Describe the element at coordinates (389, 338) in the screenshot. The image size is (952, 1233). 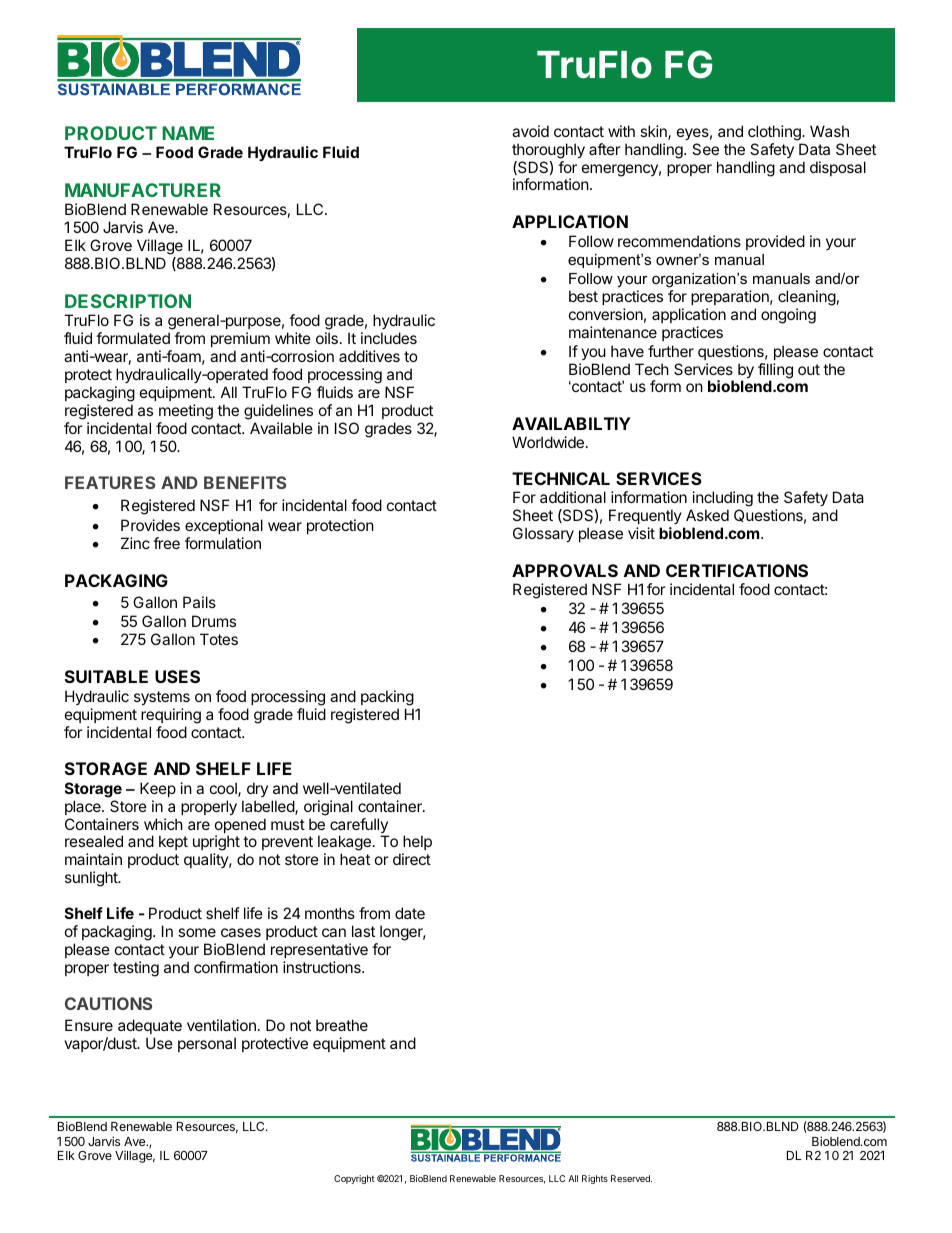
I see `includes` at that location.
